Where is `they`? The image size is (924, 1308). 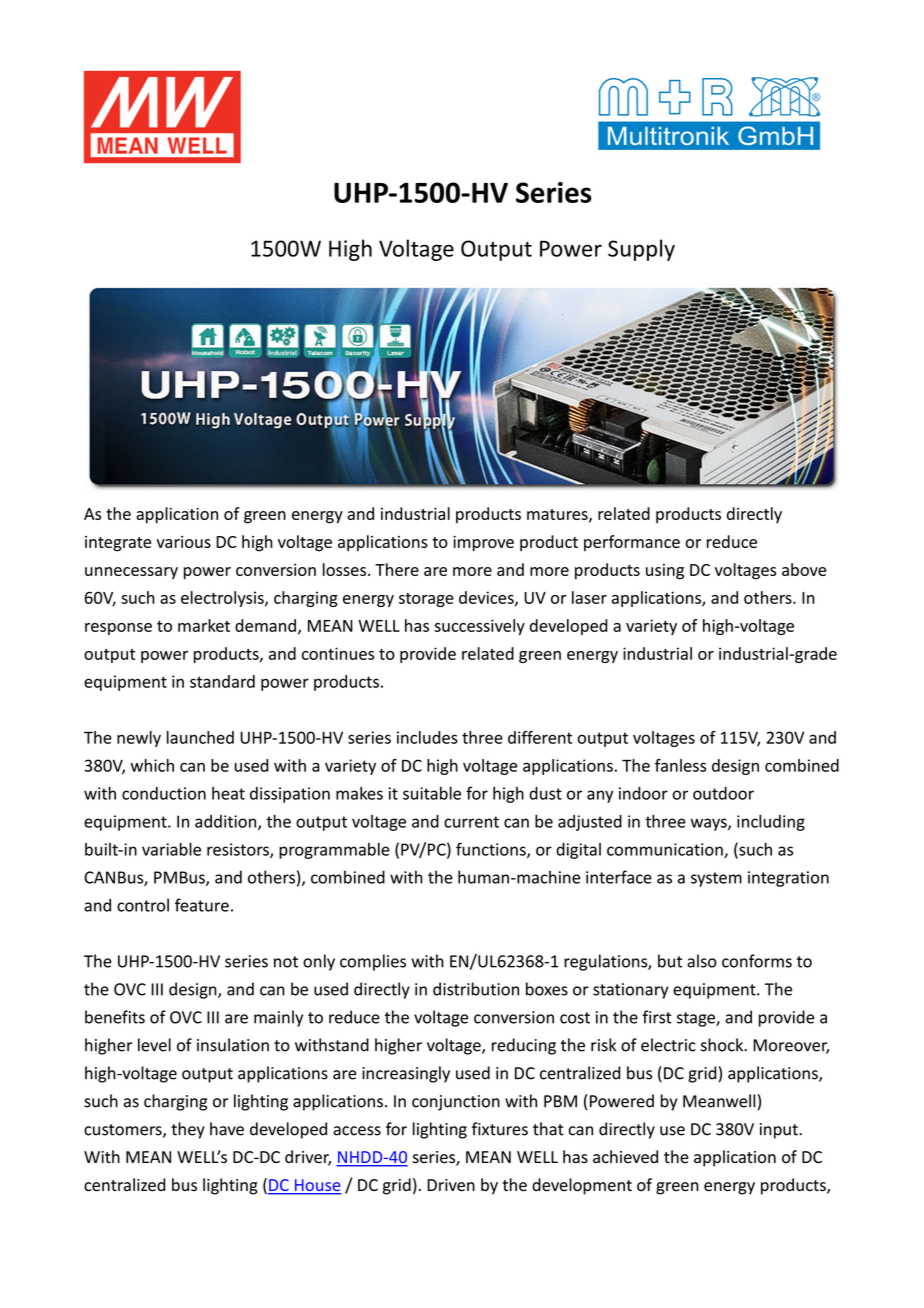
they is located at coordinates (188, 1130).
